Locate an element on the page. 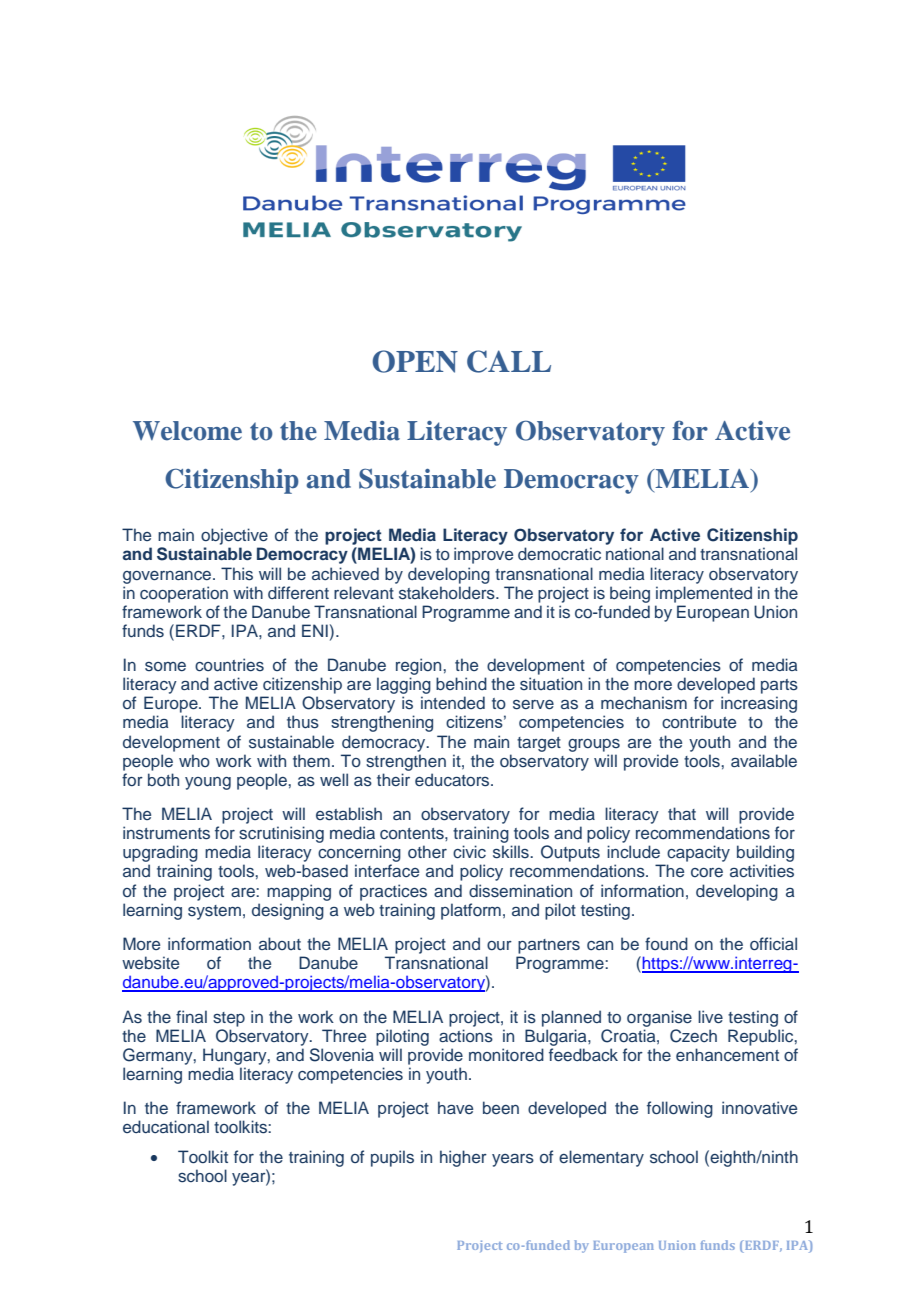 This image has height=1308, width=924. platform is located at coordinates (471, 911).
